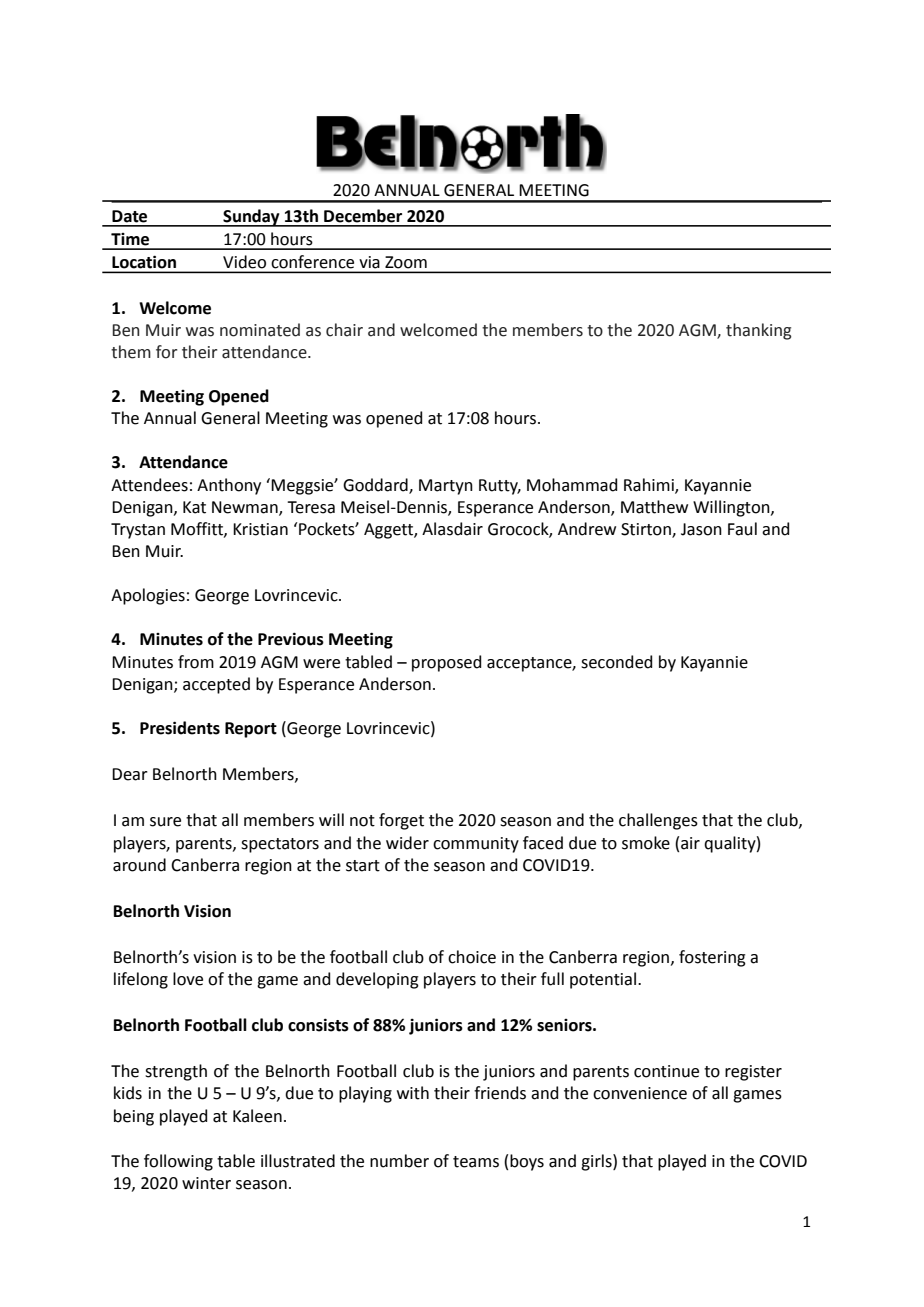  I want to click on community, so click(476, 845).
